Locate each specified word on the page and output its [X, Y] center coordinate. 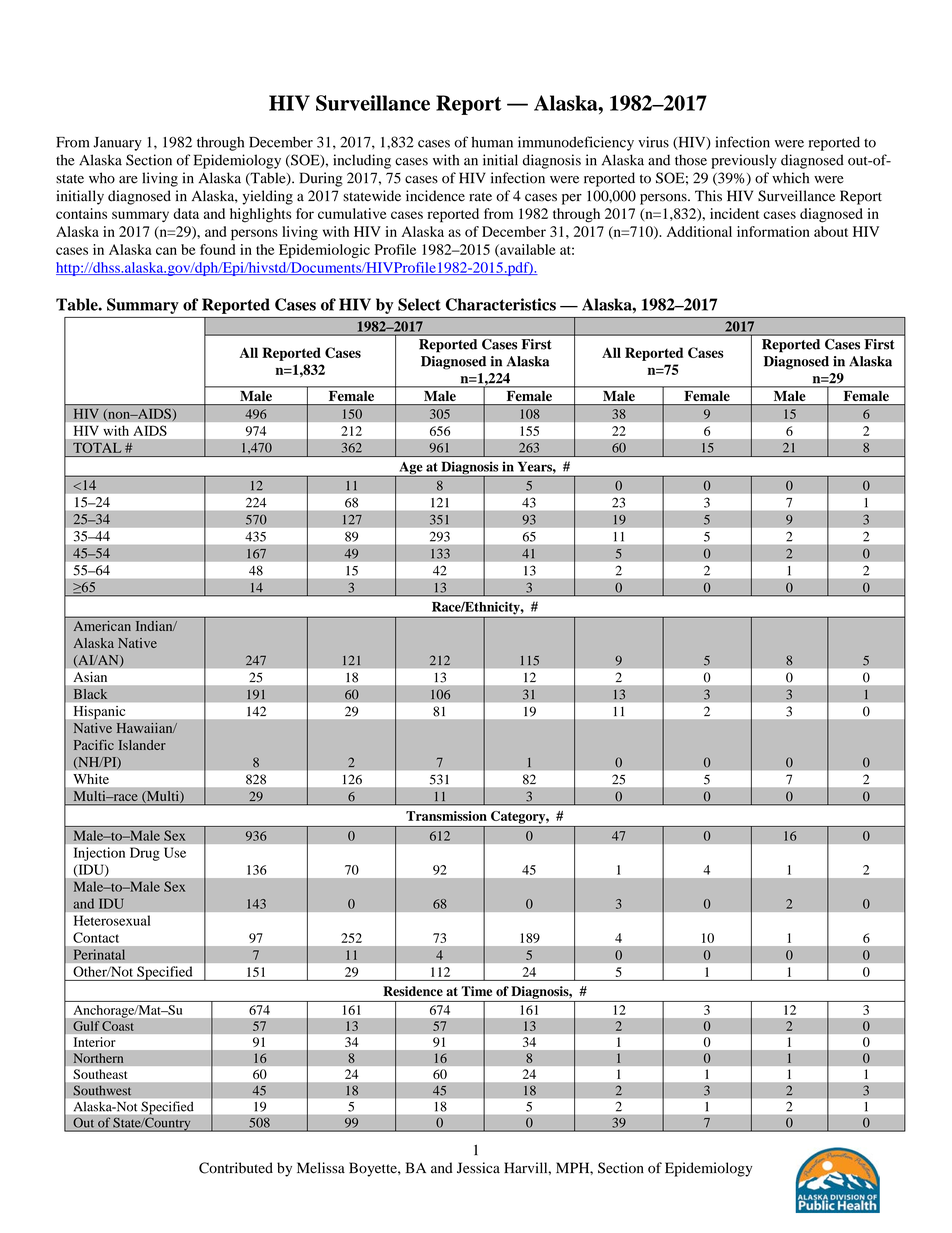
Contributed [236, 1168]
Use [175, 852]
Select [419, 304]
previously [744, 161]
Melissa [321, 1168]
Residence [413, 991]
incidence [435, 196]
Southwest [102, 1090]
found [217, 249]
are [128, 180]
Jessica [478, 1168]
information [773, 231]
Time [476, 991]
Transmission [446, 816]
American [102, 626]
